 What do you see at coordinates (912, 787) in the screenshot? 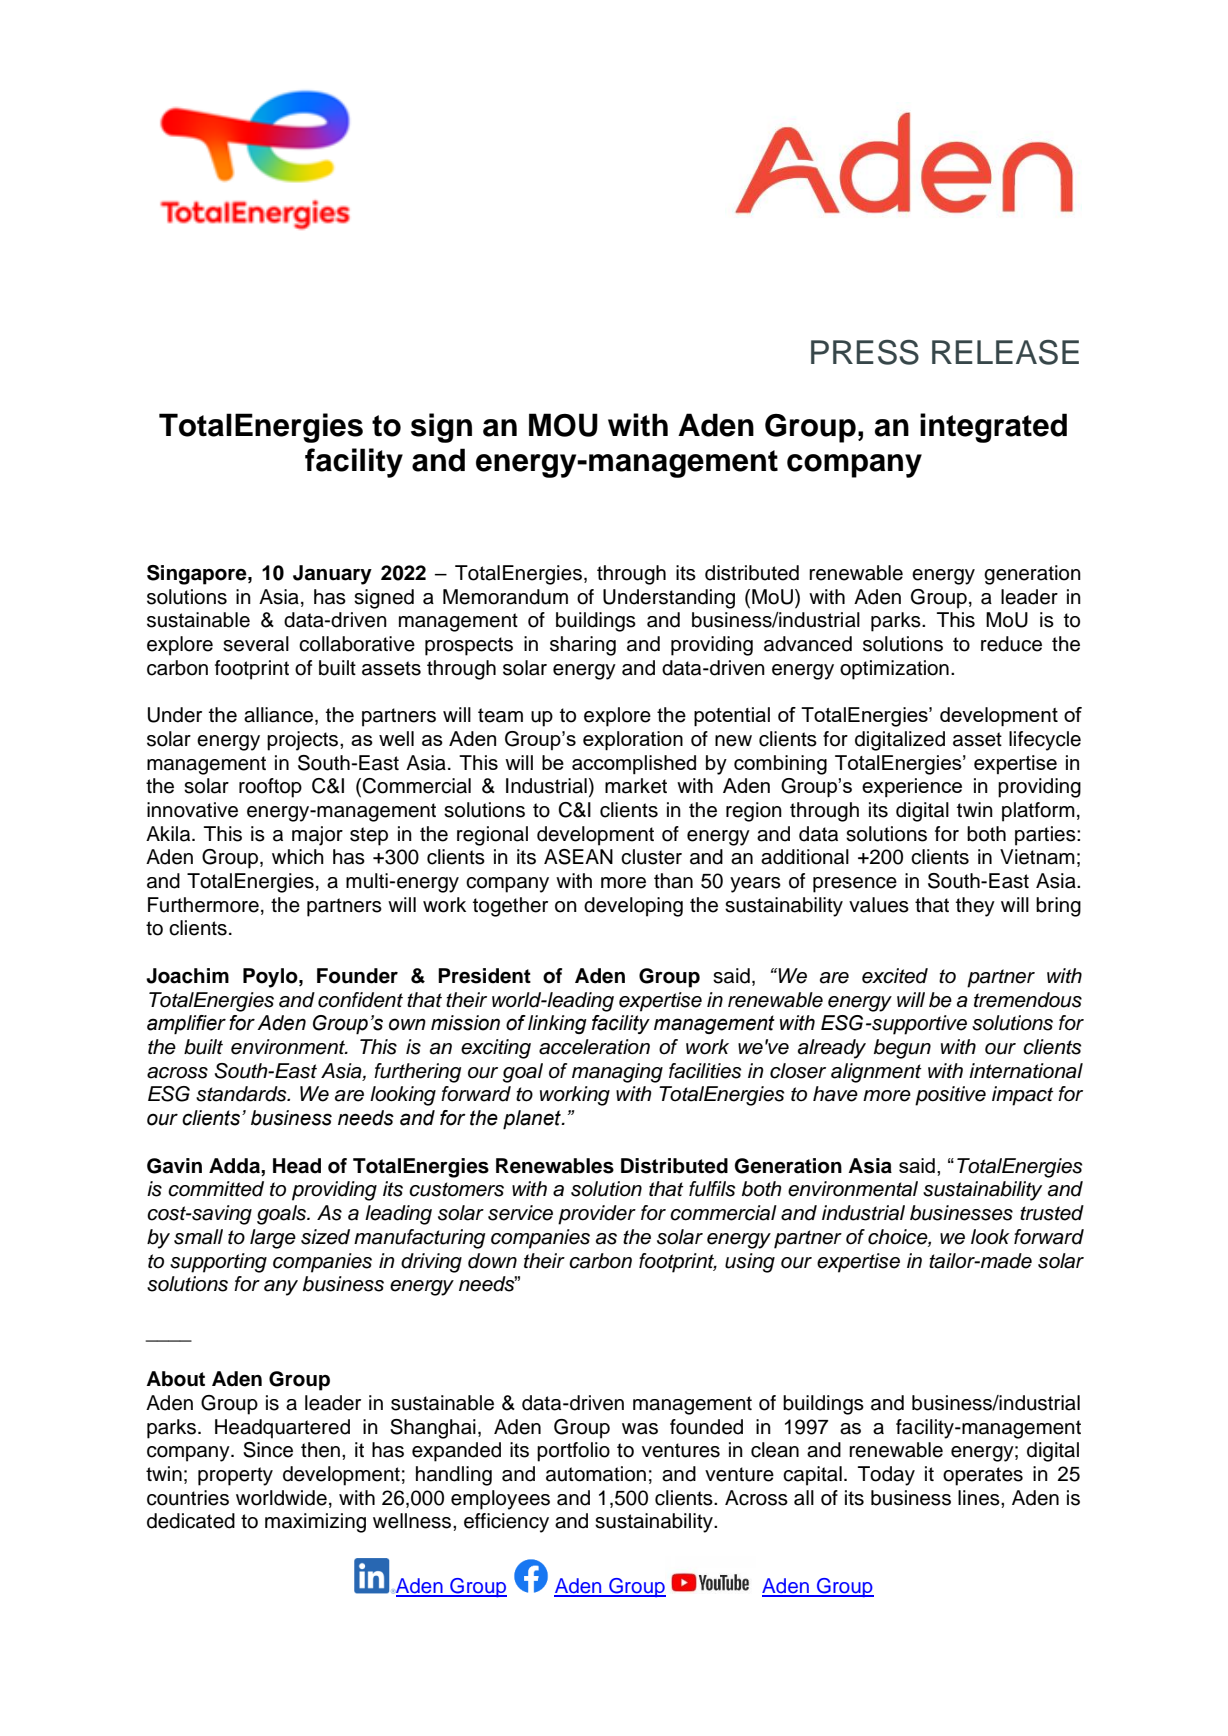
I see `experience` at bounding box center [912, 787].
